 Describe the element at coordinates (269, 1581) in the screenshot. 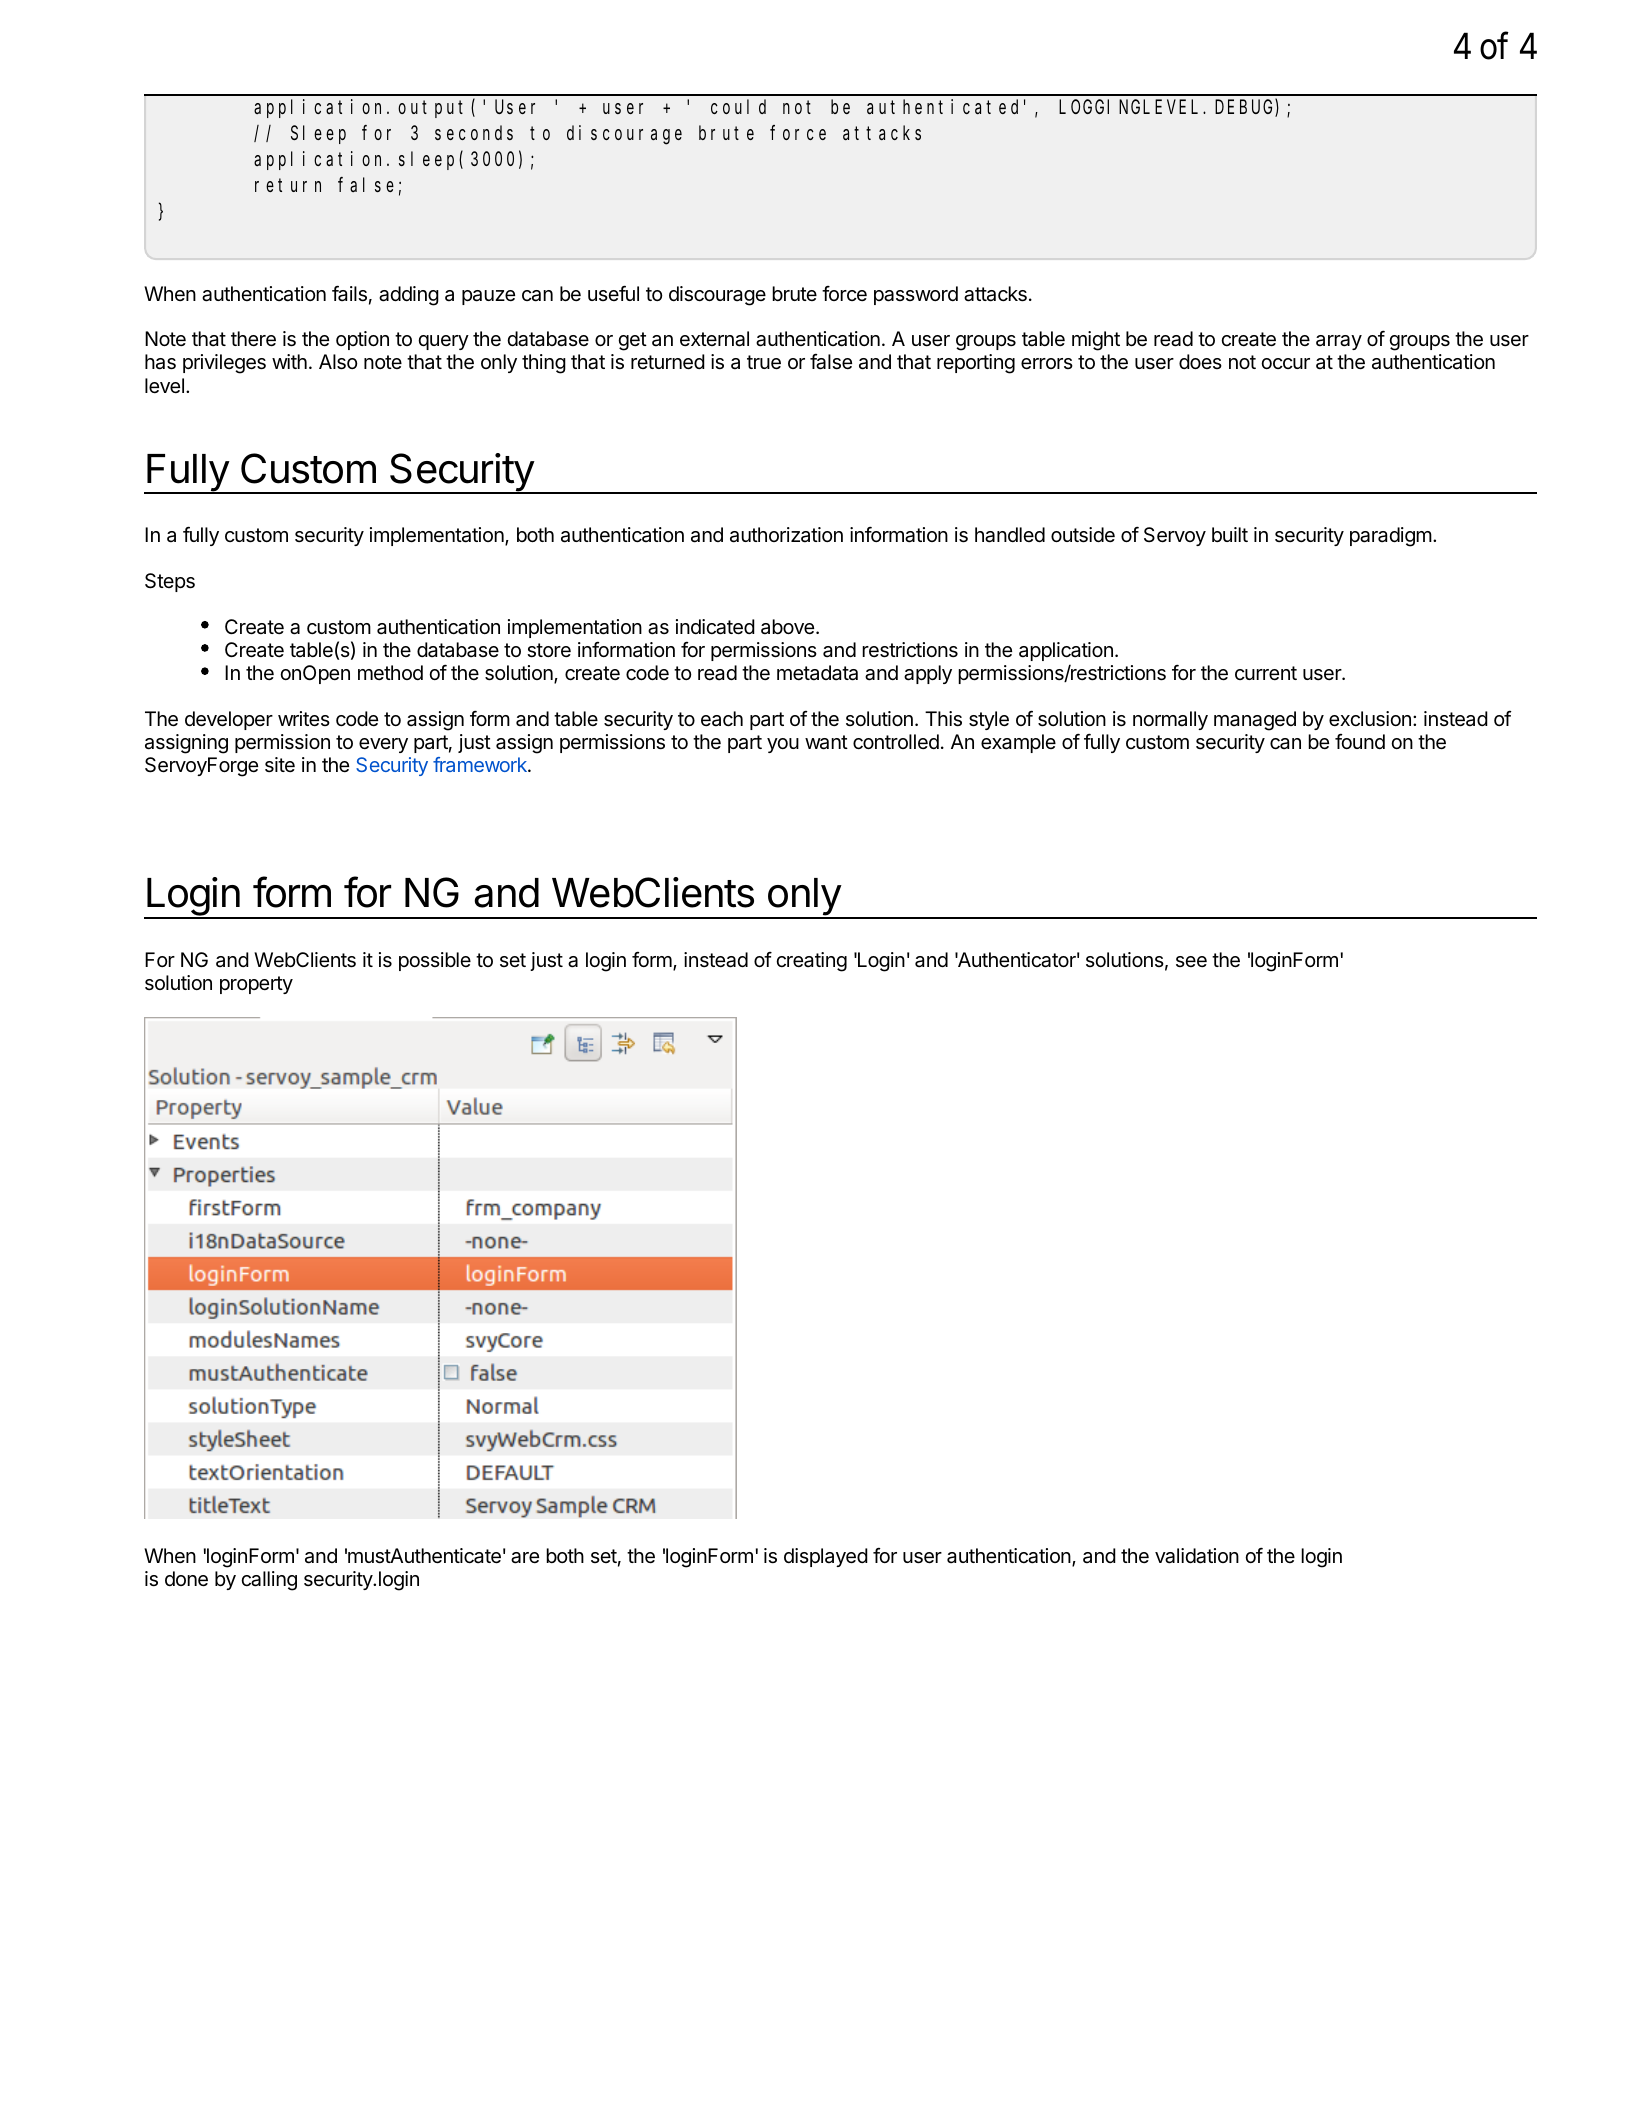

I see `calling` at that location.
